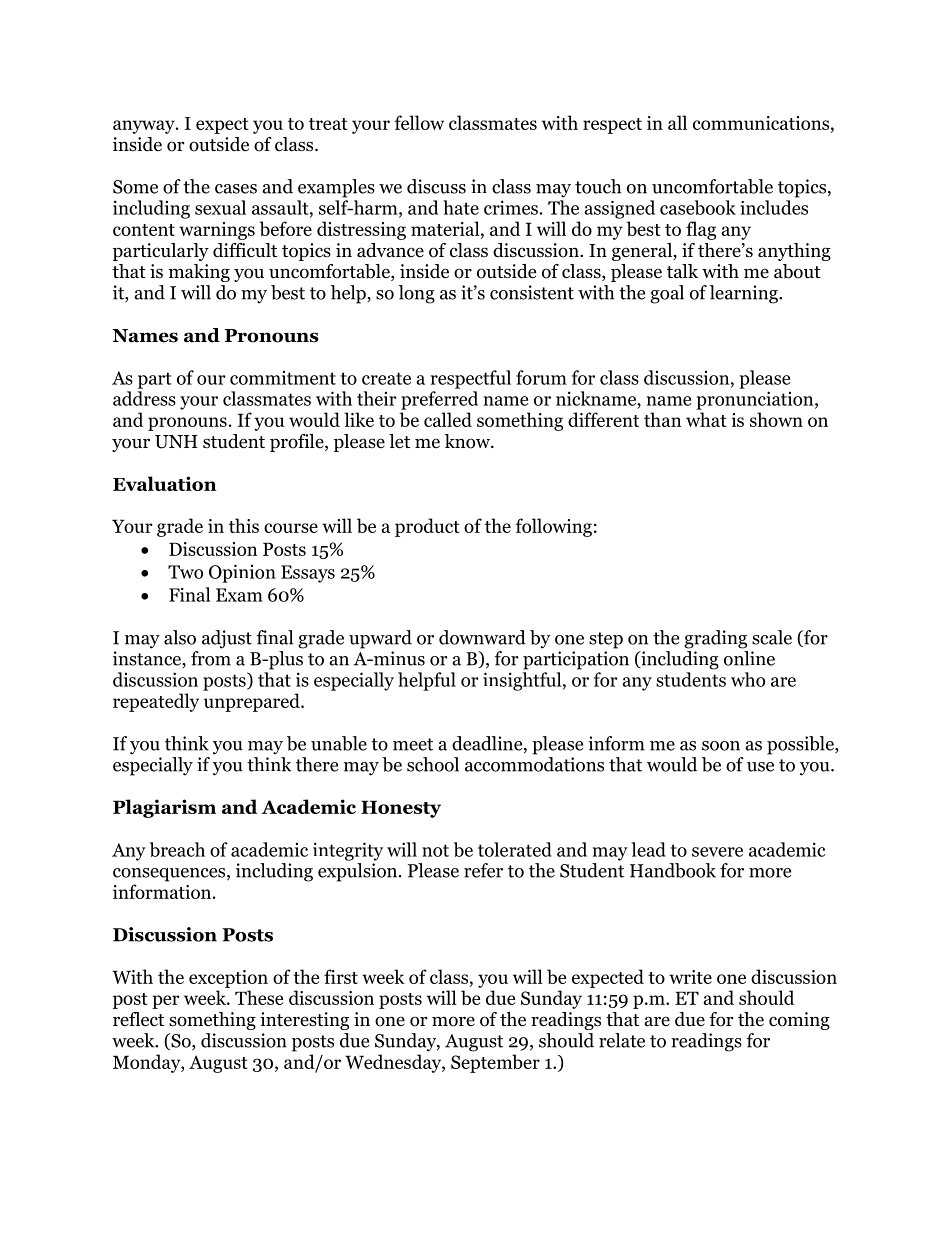 The image size is (952, 1233). Describe the element at coordinates (236, 189) in the document. I see `cases` at that location.
